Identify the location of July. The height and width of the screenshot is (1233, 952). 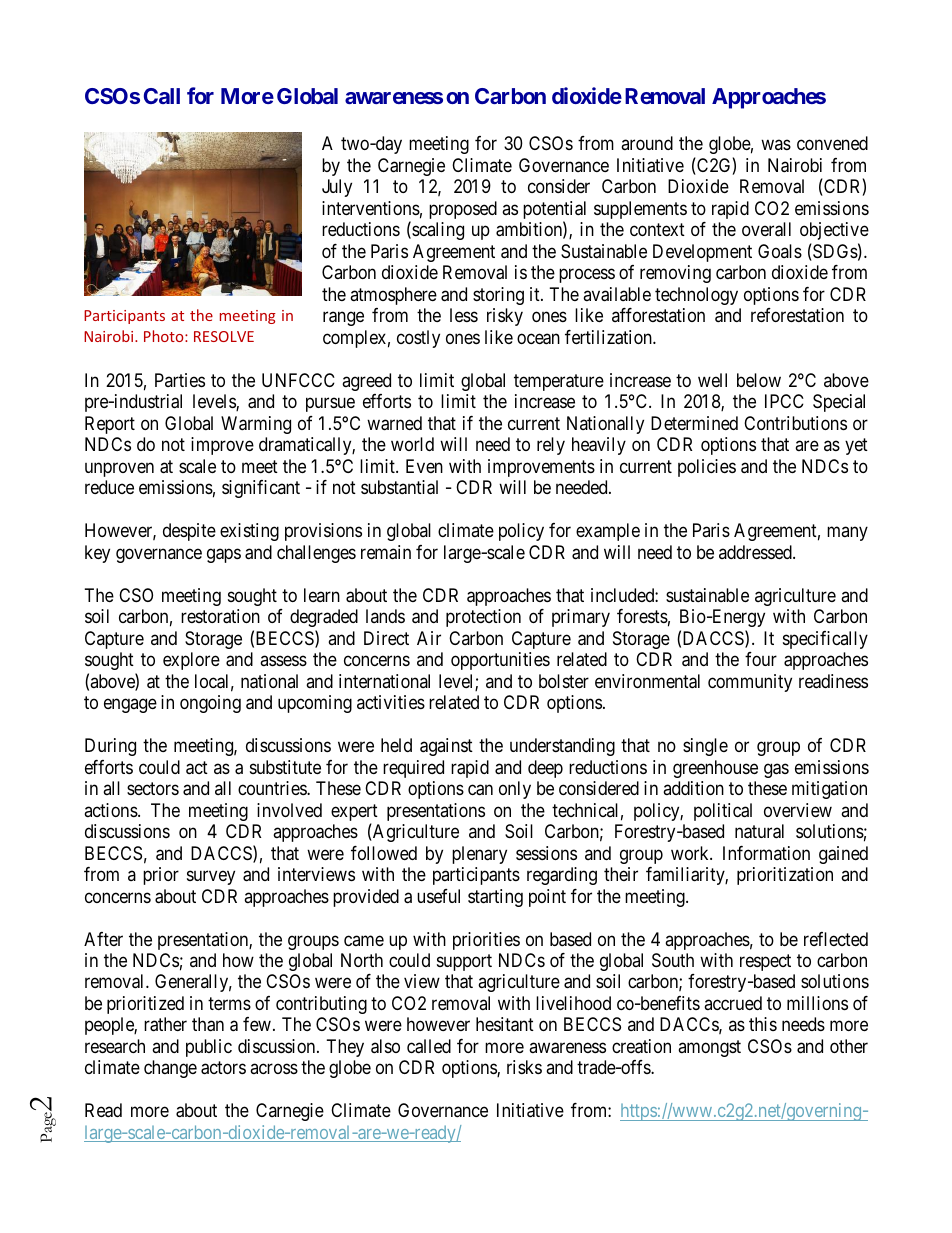
(337, 188).
